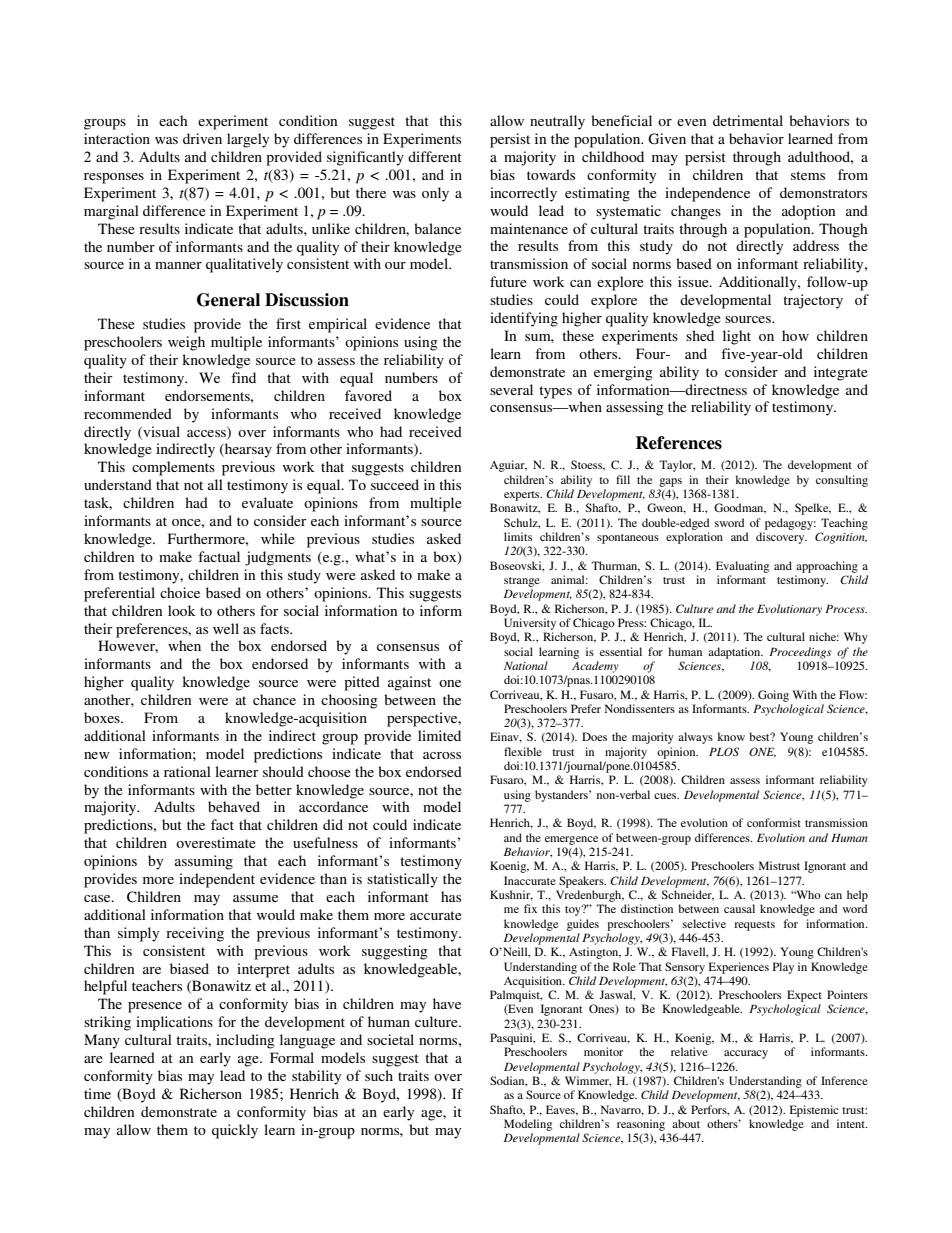 This document has width=952, height=1233. What do you see at coordinates (435, 156) in the document?
I see `different` at bounding box center [435, 156].
